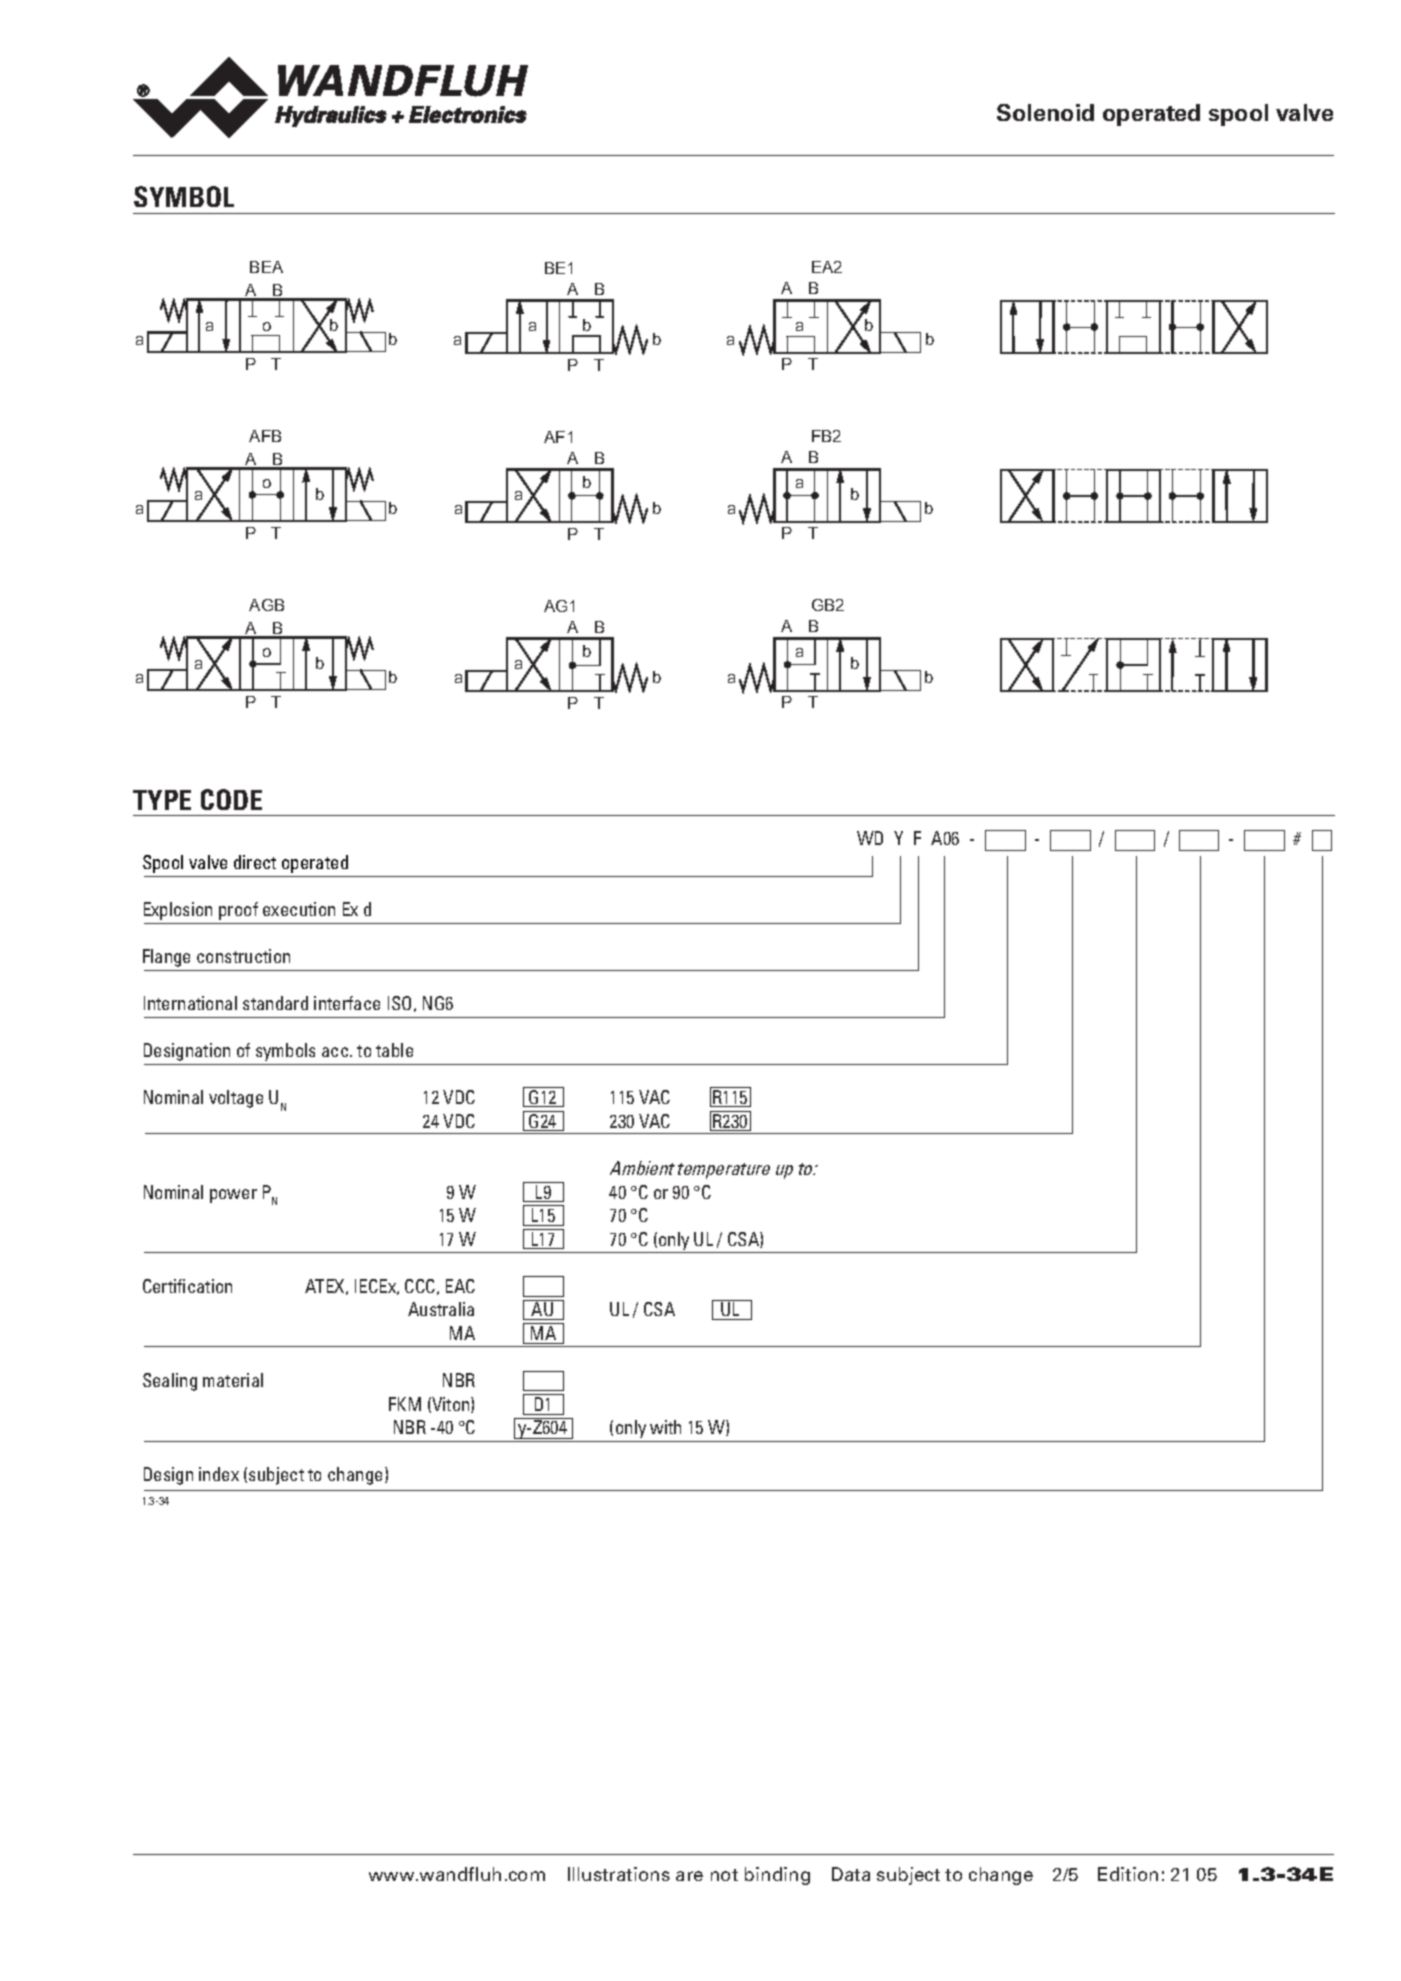 This page has width=1401, height=1981. I want to click on AFB, so click(265, 436).
